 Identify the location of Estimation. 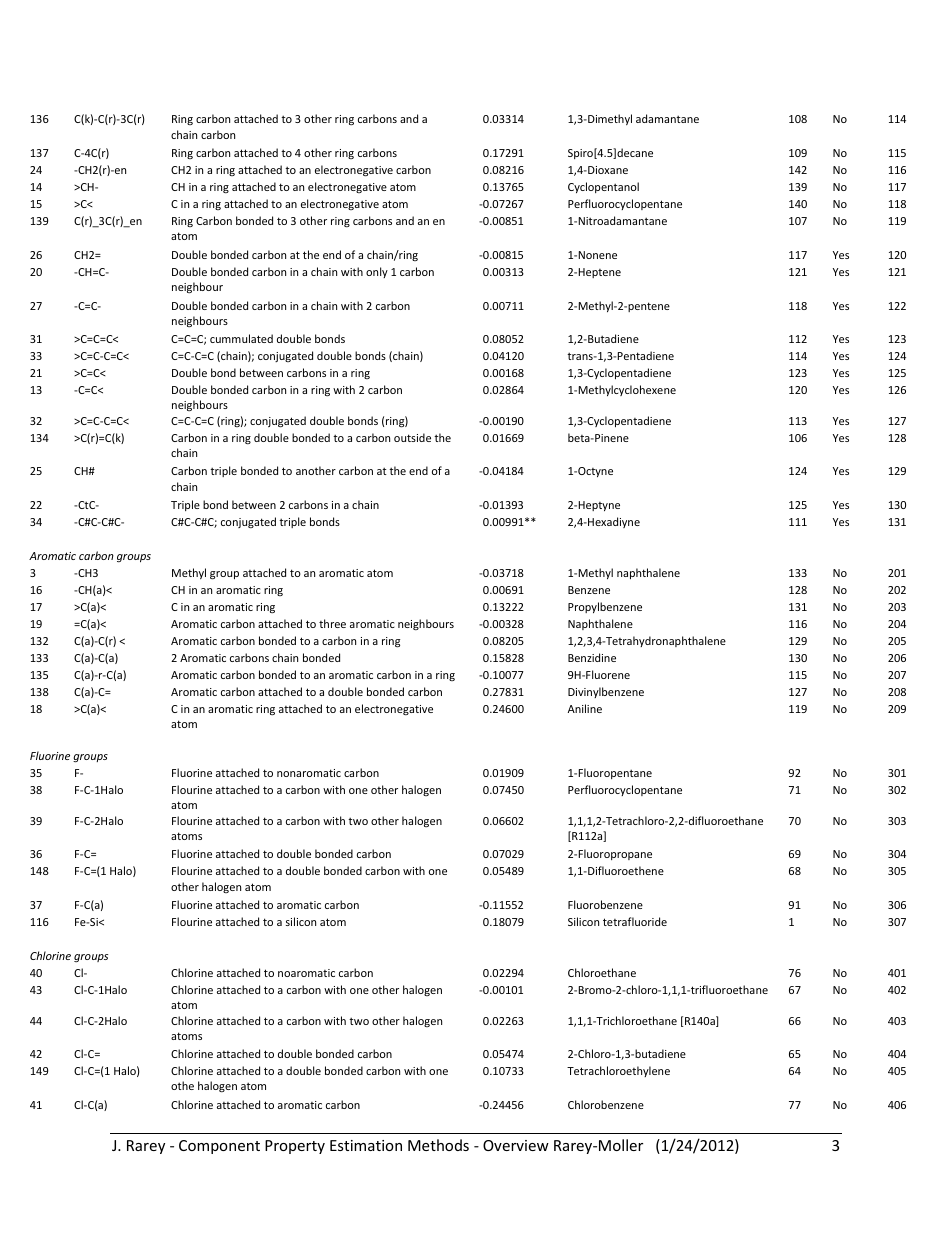
(366, 1145).
